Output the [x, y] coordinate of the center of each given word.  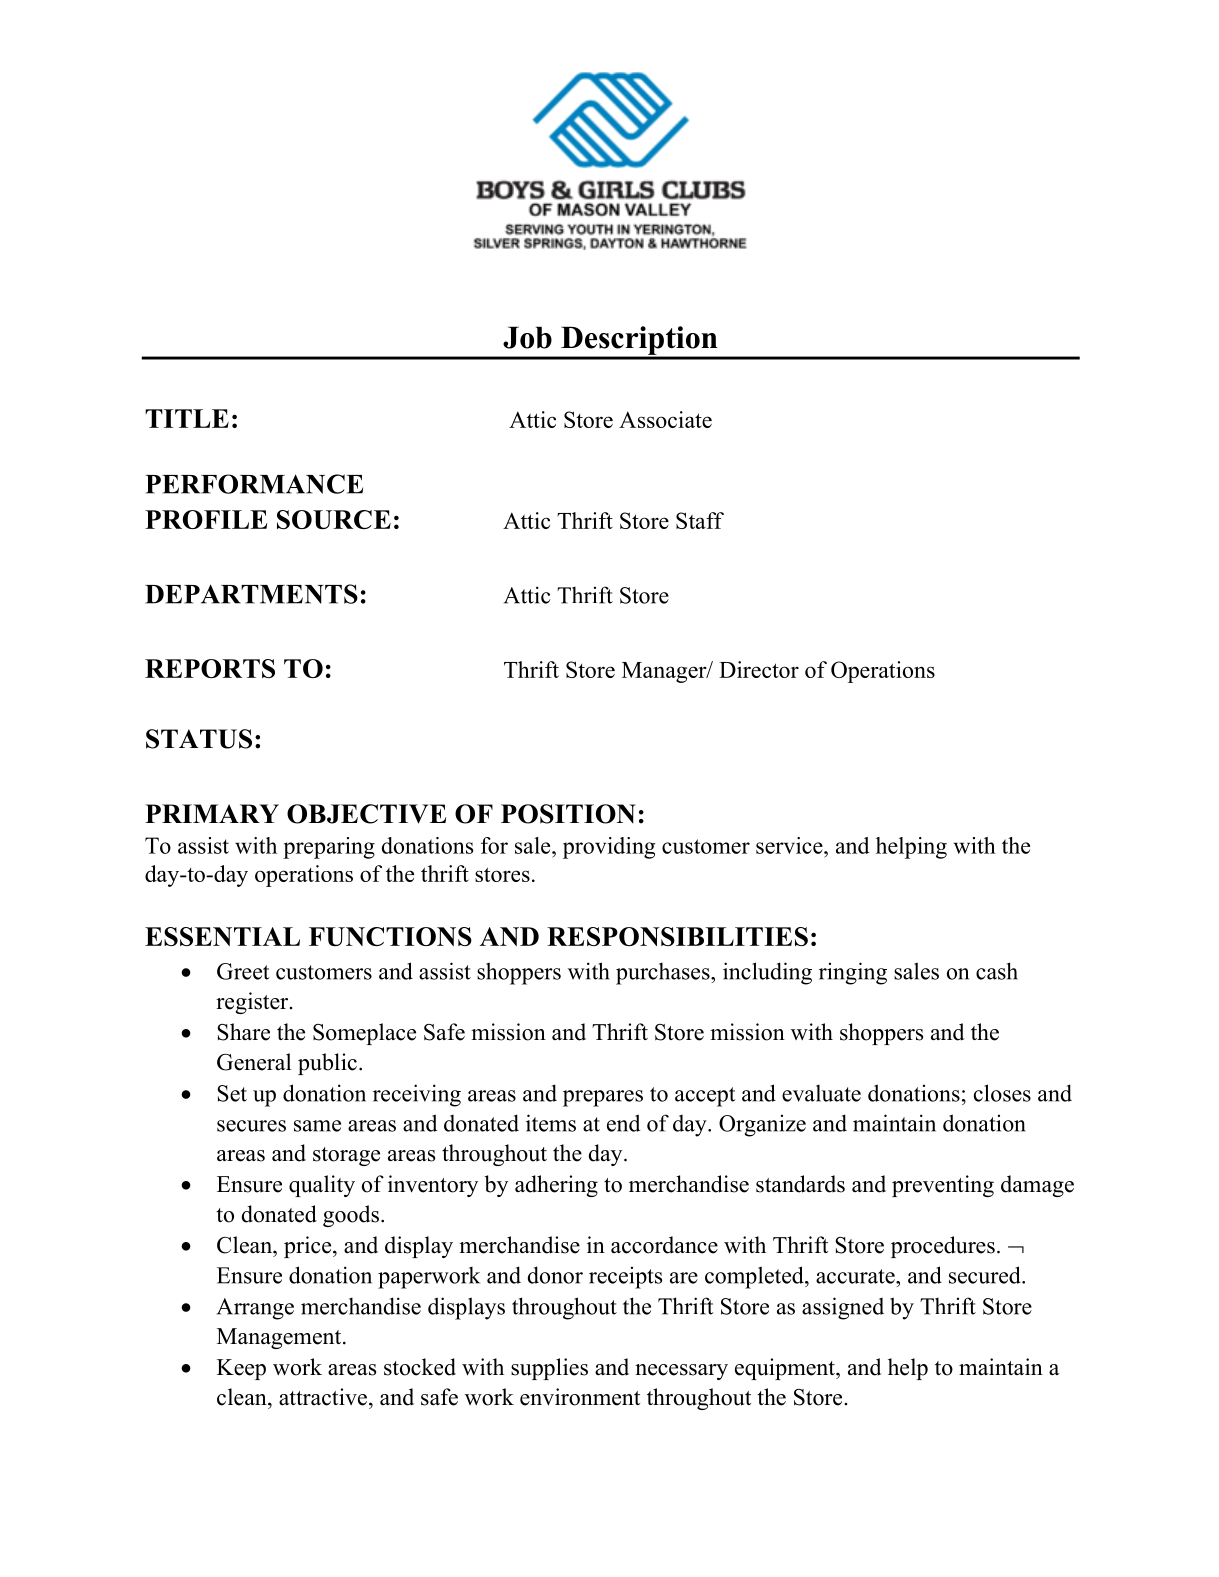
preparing [329, 848]
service [790, 845]
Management [280, 1338]
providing [609, 848]
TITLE [187, 418]
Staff [700, 520]
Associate [665, 419]
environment [580, 1397]
